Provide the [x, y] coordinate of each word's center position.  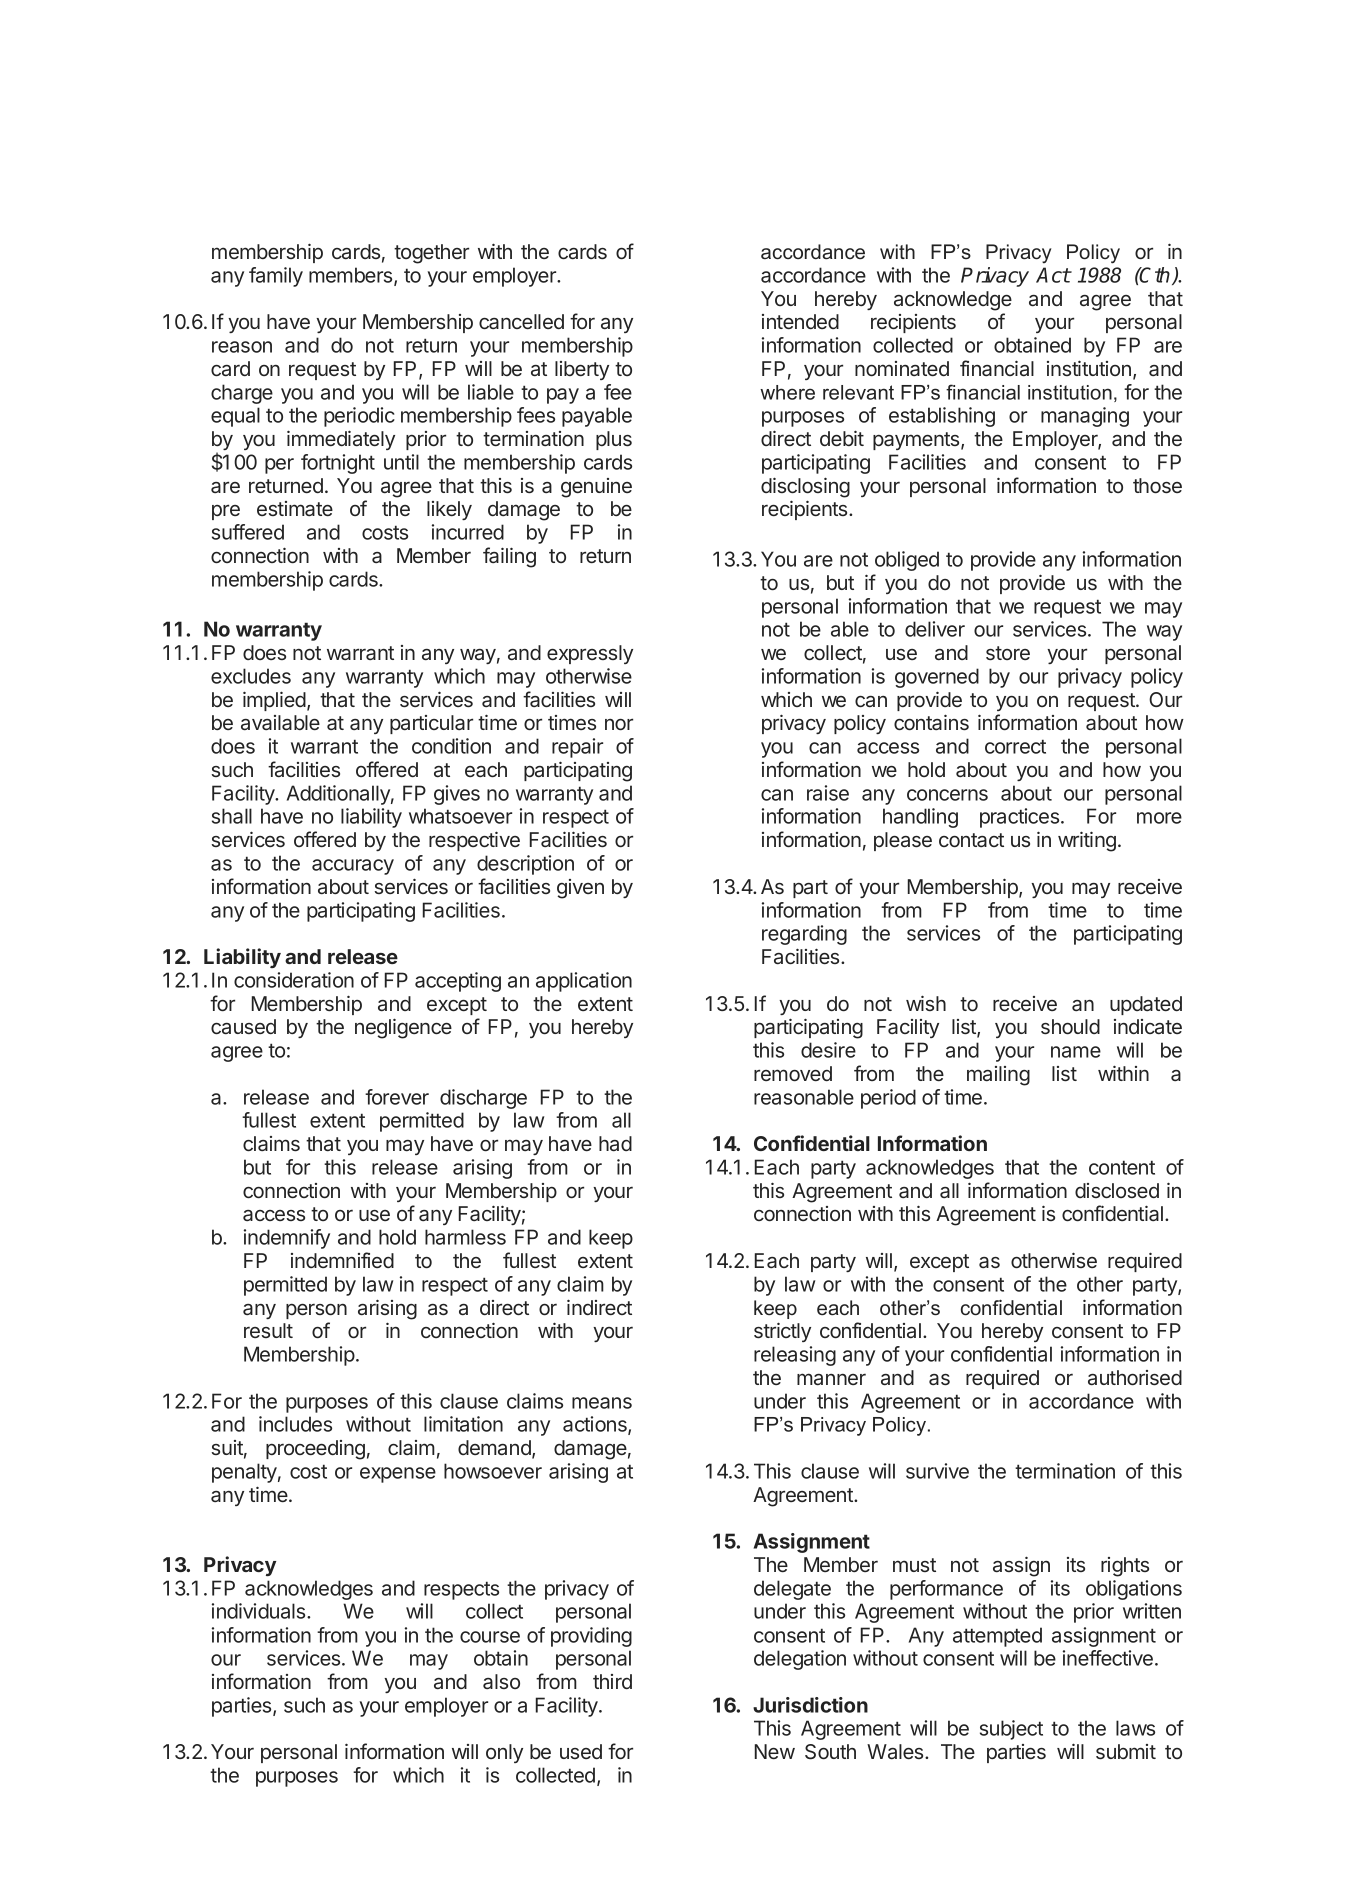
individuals [260, 1611]
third [612, 1681]
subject [1011, 1730]
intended [800, 321]
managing [1085, 417]
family [276, 277]
